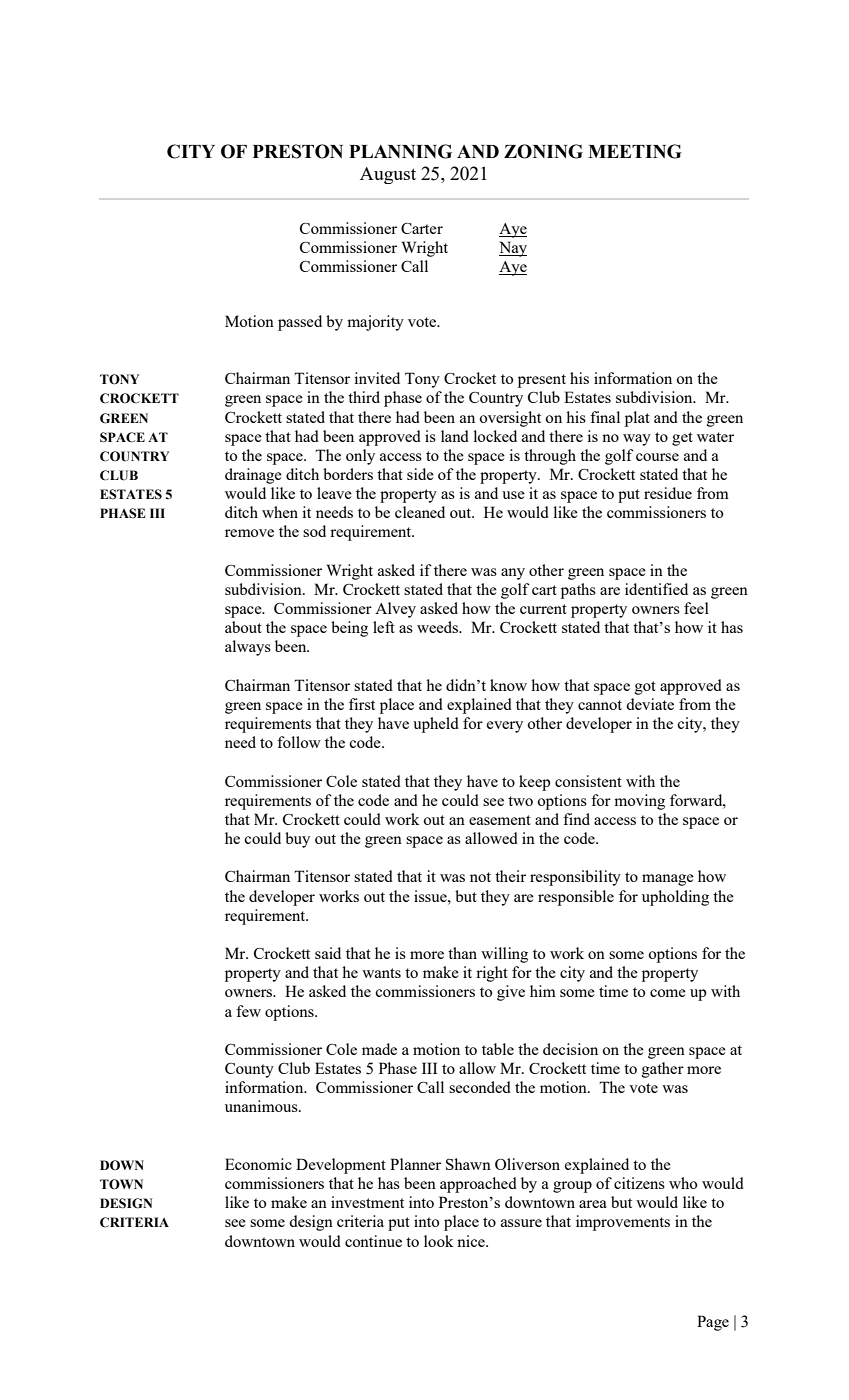 The width and height of the screenshot is (849, 1400). Describe the element at coordinates (388, 175) in the screenshot. I see `August` at that location.
